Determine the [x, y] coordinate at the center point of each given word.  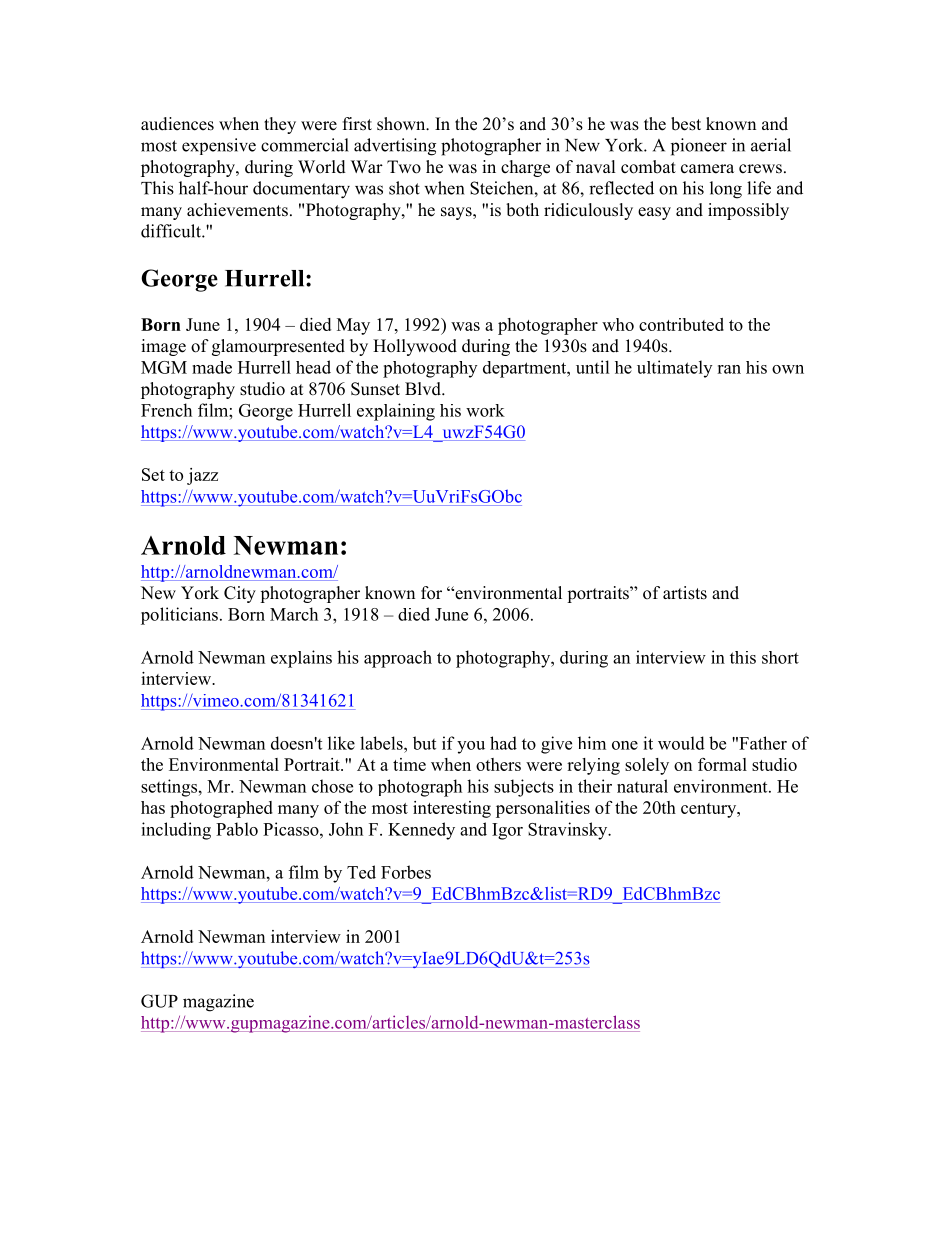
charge [525, 168]
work [485, 410]
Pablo [237, 829]
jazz [202, 476]
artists [685, 593]
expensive [219, 146]
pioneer [699, 147]
